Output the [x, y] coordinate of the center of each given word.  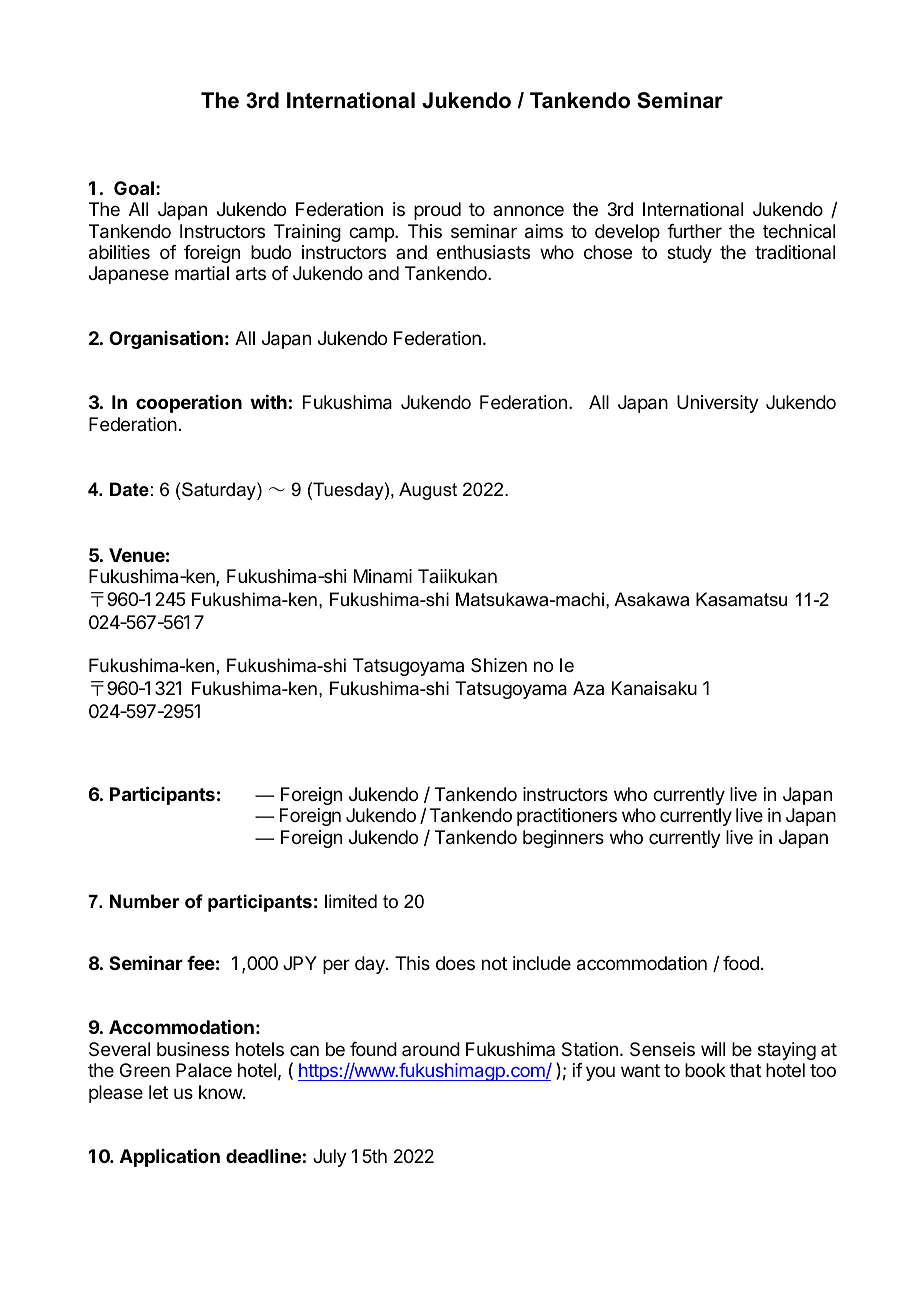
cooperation [189, 404]
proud [437, 211]
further [694, 231]
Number [145, 901]
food [741, 963]
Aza [588, 688]
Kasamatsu [741, 599]
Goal [134, 188]
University [718, 404]
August [428, 491]
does [455, 963]
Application [170, 1157]
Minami [383, 576]
